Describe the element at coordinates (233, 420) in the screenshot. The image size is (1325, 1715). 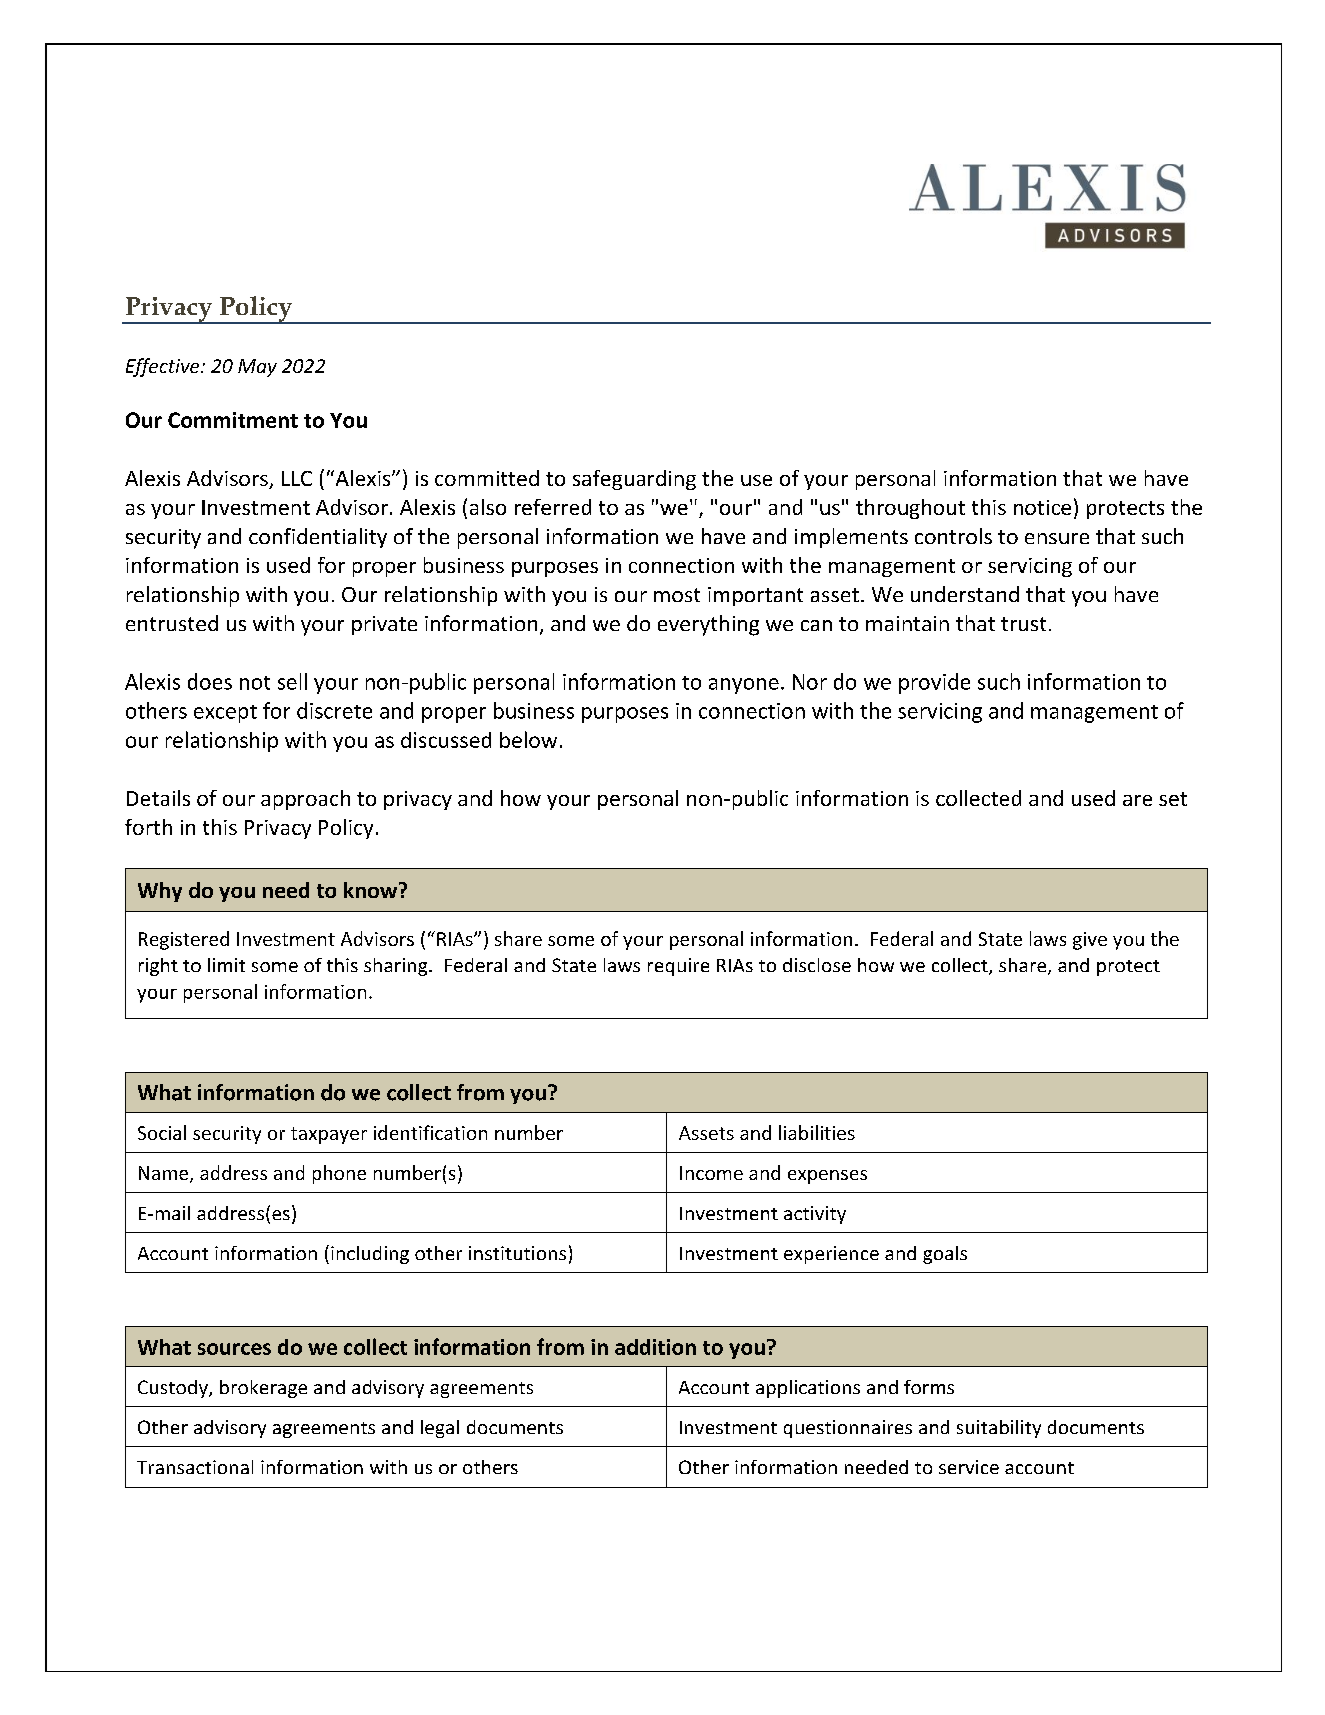
I see `Commitment` at that location.
